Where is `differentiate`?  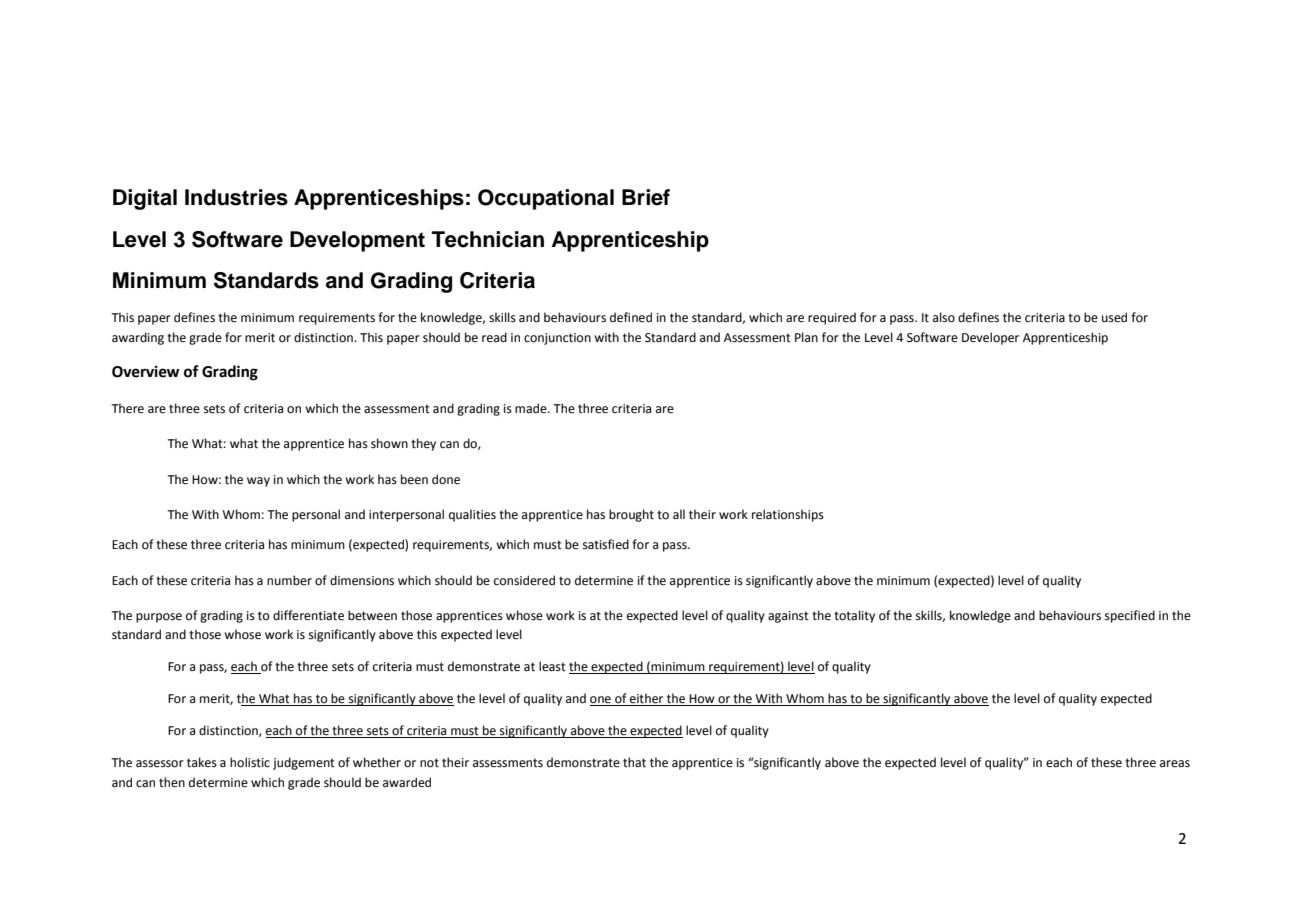 differentiate is located at coordinates (308, 615).
